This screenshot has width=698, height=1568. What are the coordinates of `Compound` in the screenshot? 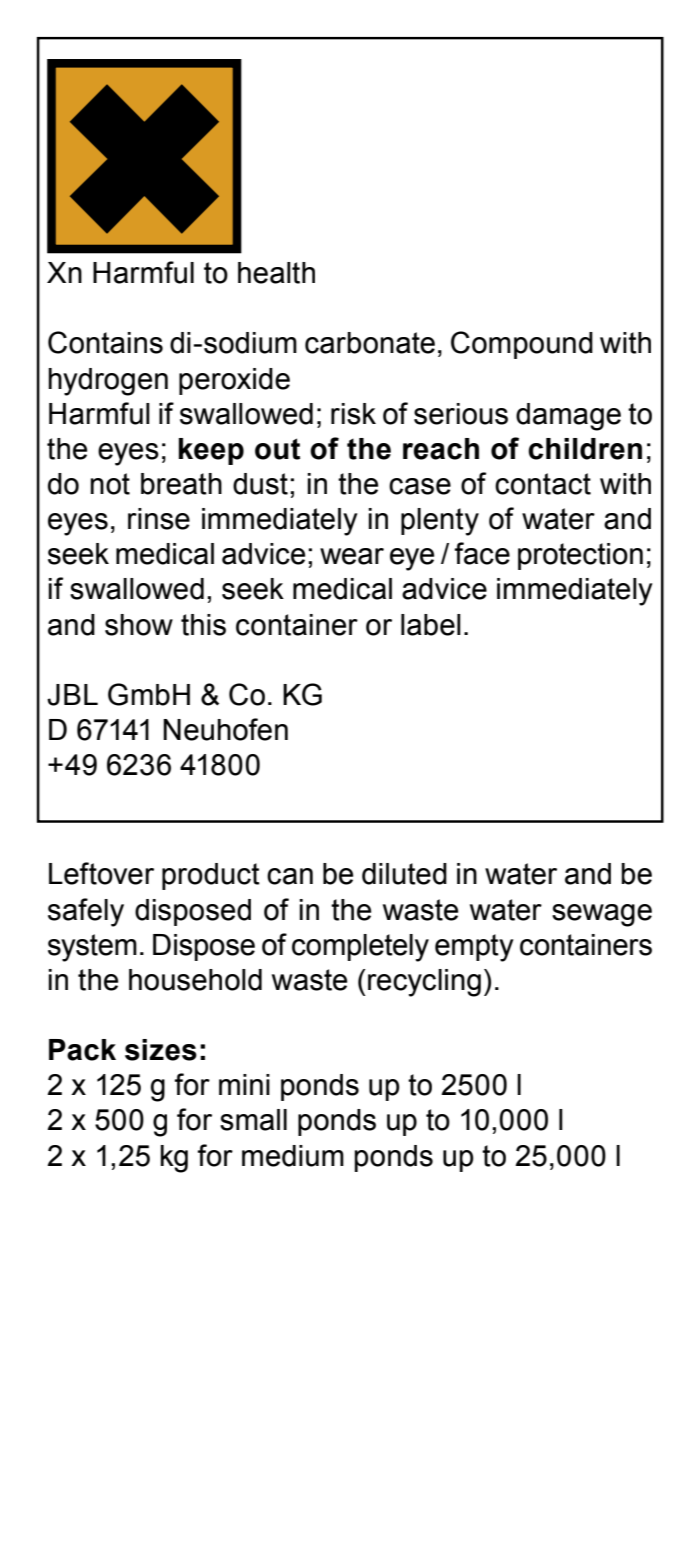 It's located at (522, 345).
